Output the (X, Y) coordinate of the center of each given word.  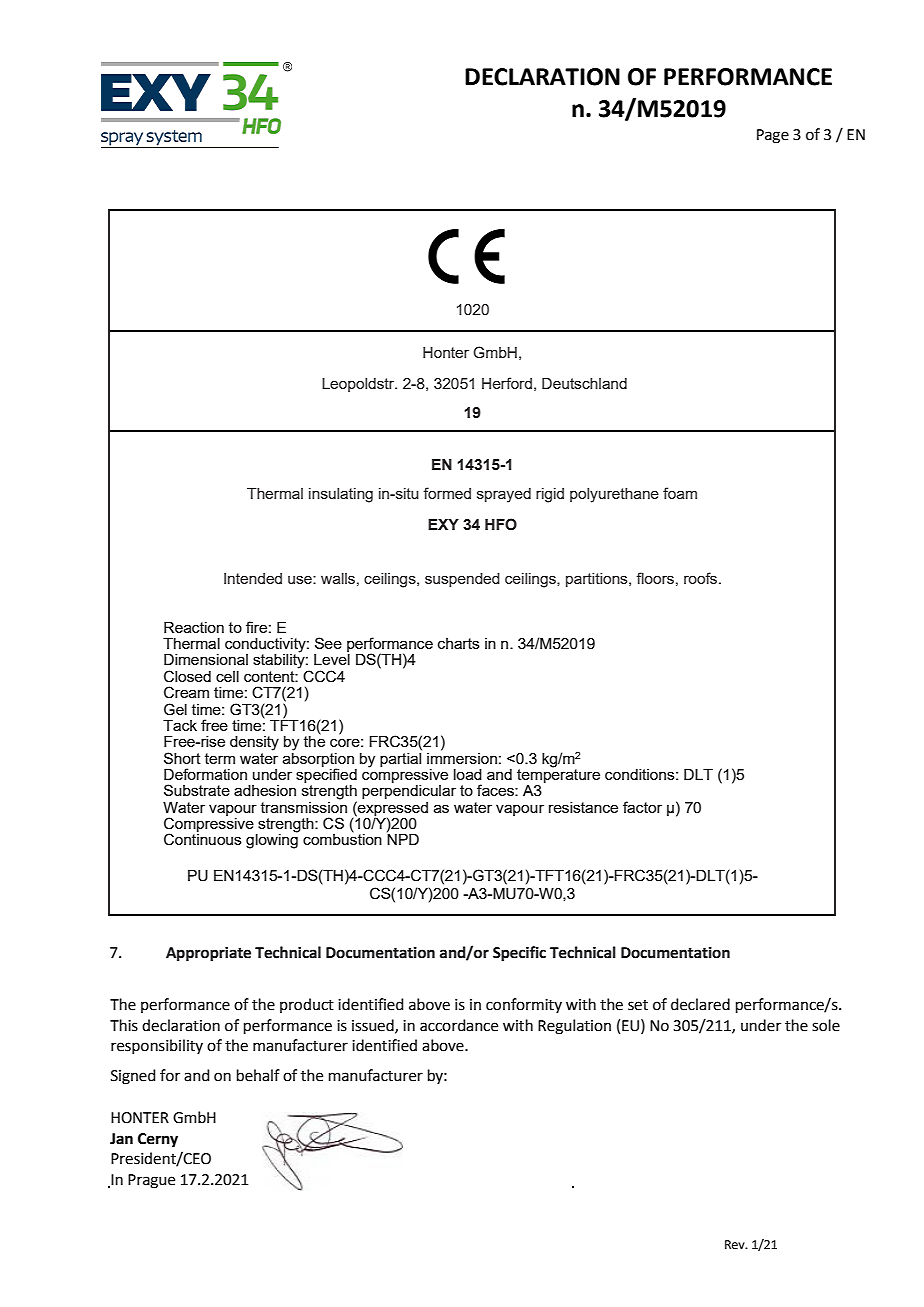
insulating (341, 495)
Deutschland (584, 383)
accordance (459, 1025)
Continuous (203, 839)
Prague (151, 1181)
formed (447, 493)
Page (773, 136)
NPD (403, 838)
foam (680, 493)
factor (642, 807)
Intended (253, 578)
